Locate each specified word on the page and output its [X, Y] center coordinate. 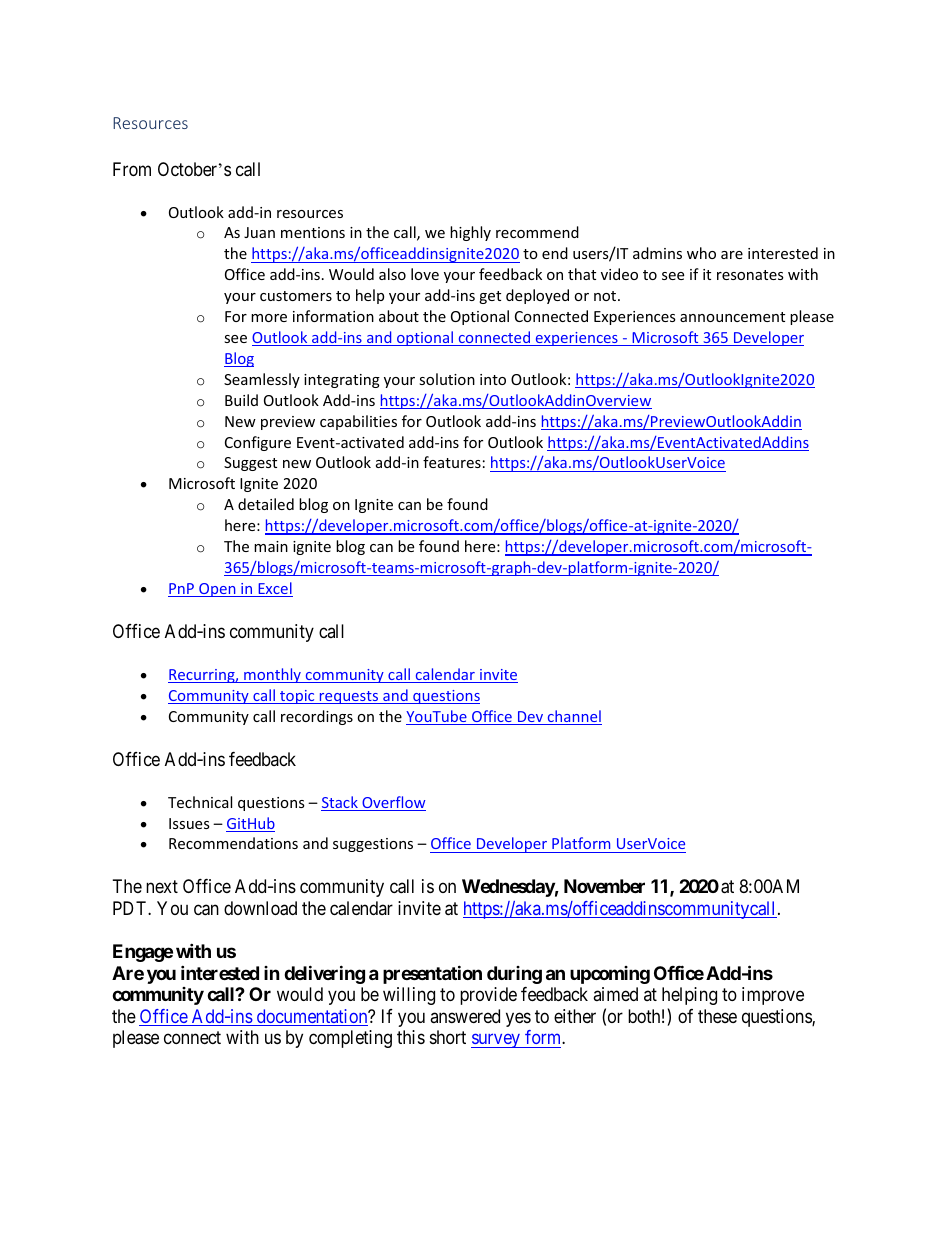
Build [241, 400]
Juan [259, 232]
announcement [732, 317]
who [701, 253]
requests [349, 697]
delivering [324, 974]
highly [470, 233]
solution [447, 379]
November [604, 886]
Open [217, 590]
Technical [200, 802]
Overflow [393, 803]
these [717, 1016]
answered [465, 1016]
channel [573, 717]
